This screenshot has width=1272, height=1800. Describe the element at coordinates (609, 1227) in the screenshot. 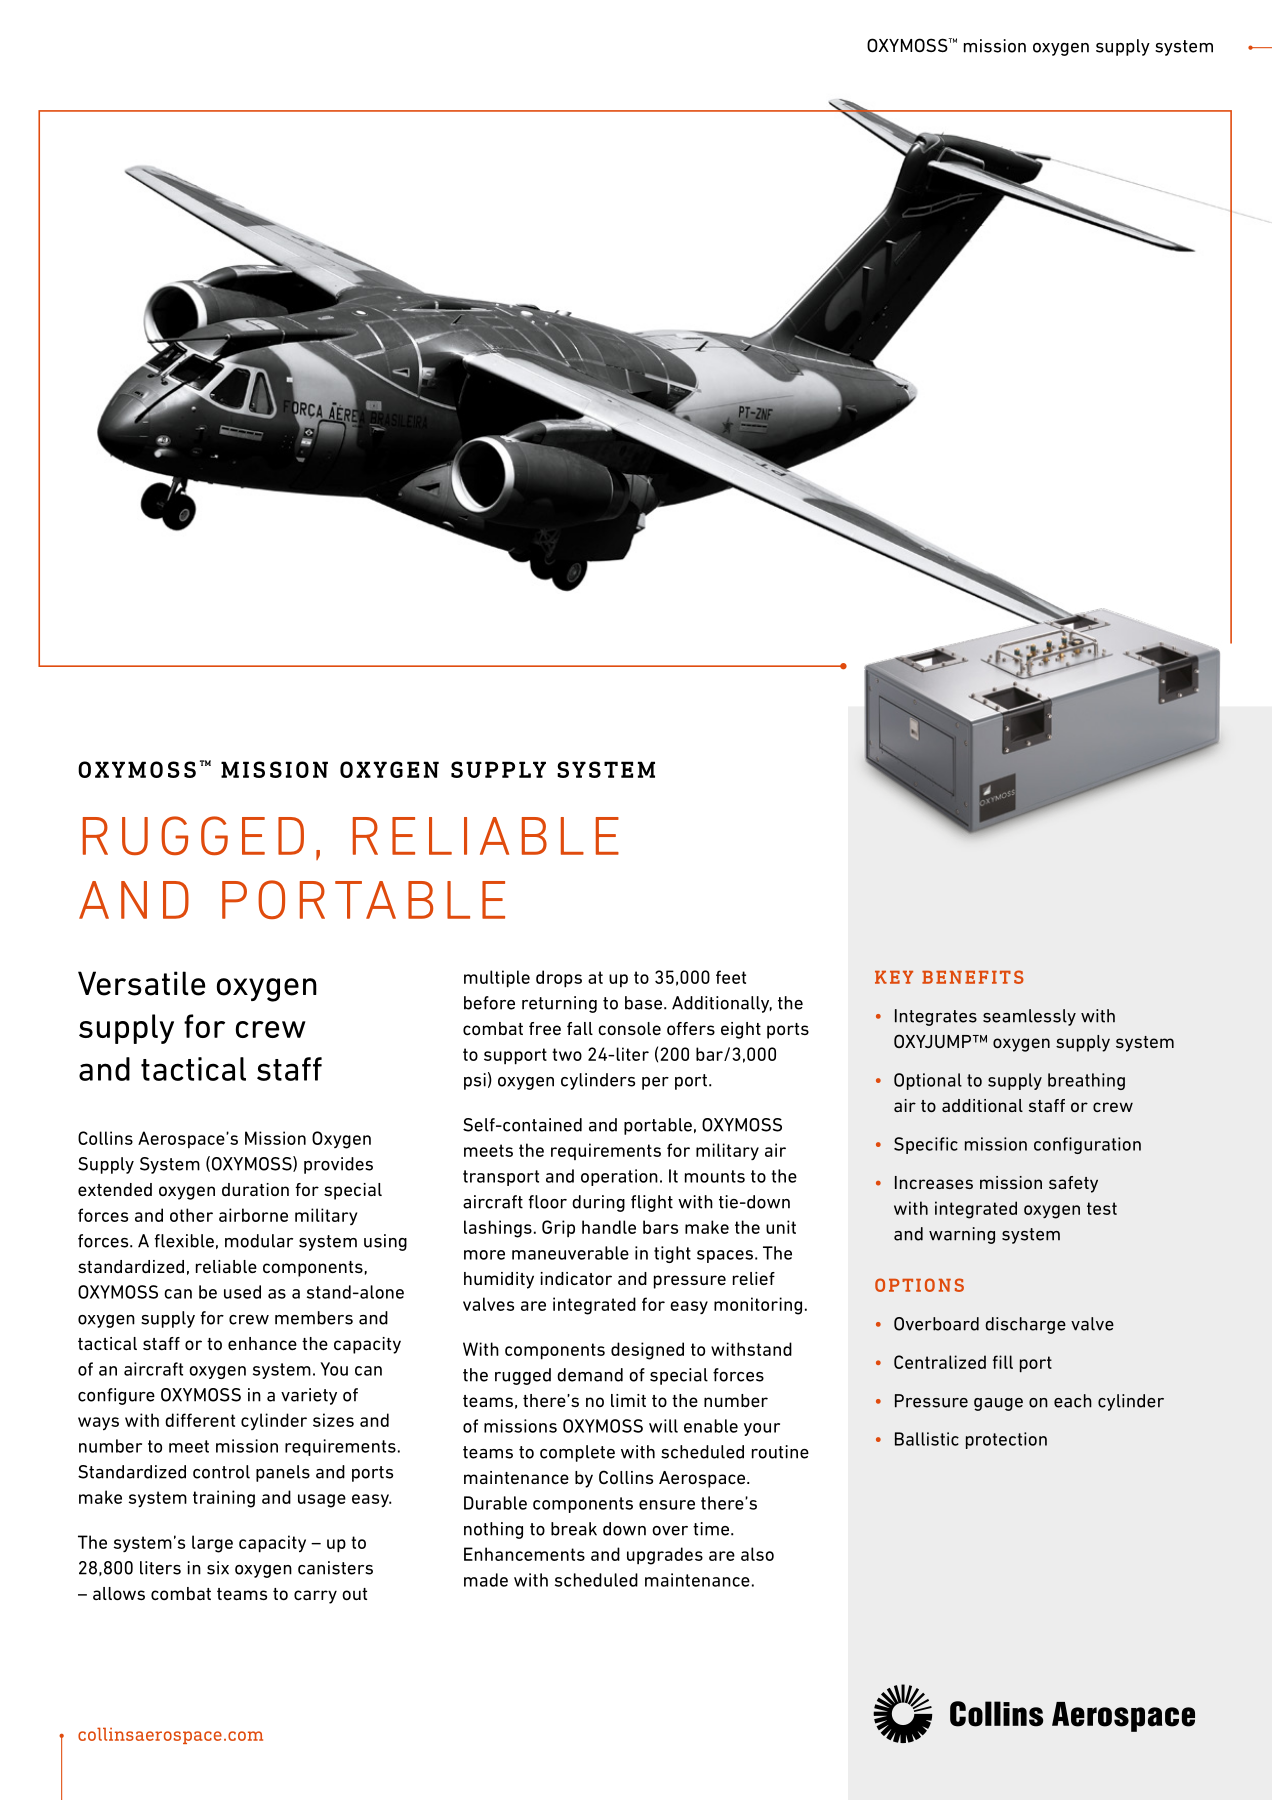

I see `handle` at that location.
